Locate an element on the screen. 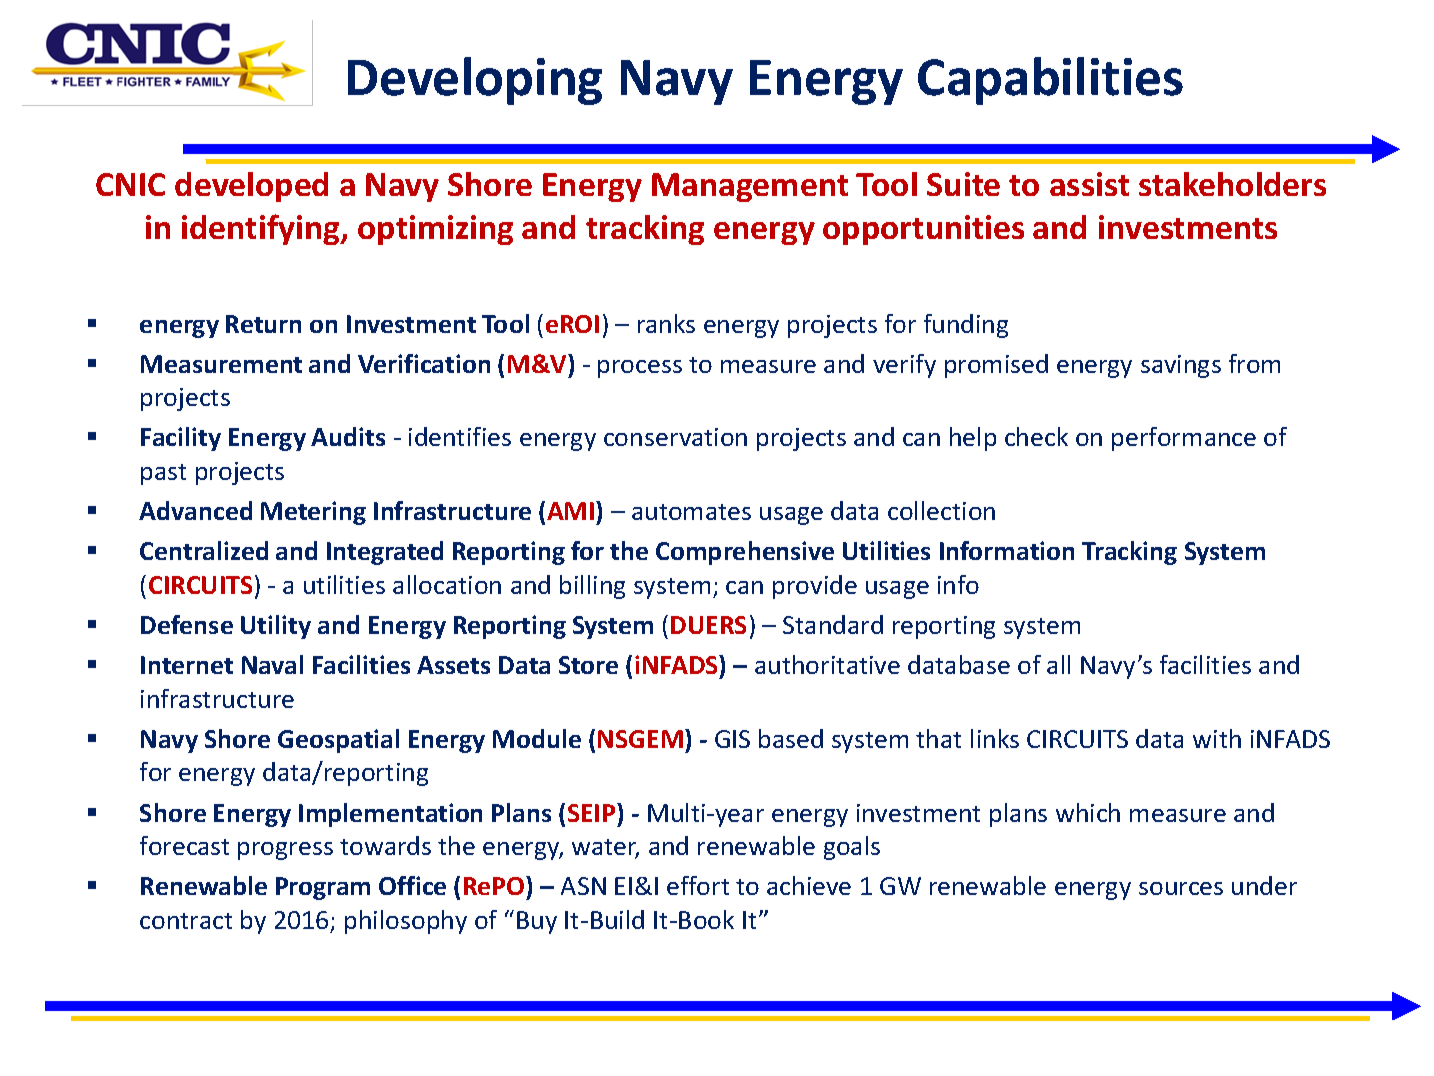 The width and height of the screenshot is (1434, 1076). Management is located at coordinates (750, 187).
